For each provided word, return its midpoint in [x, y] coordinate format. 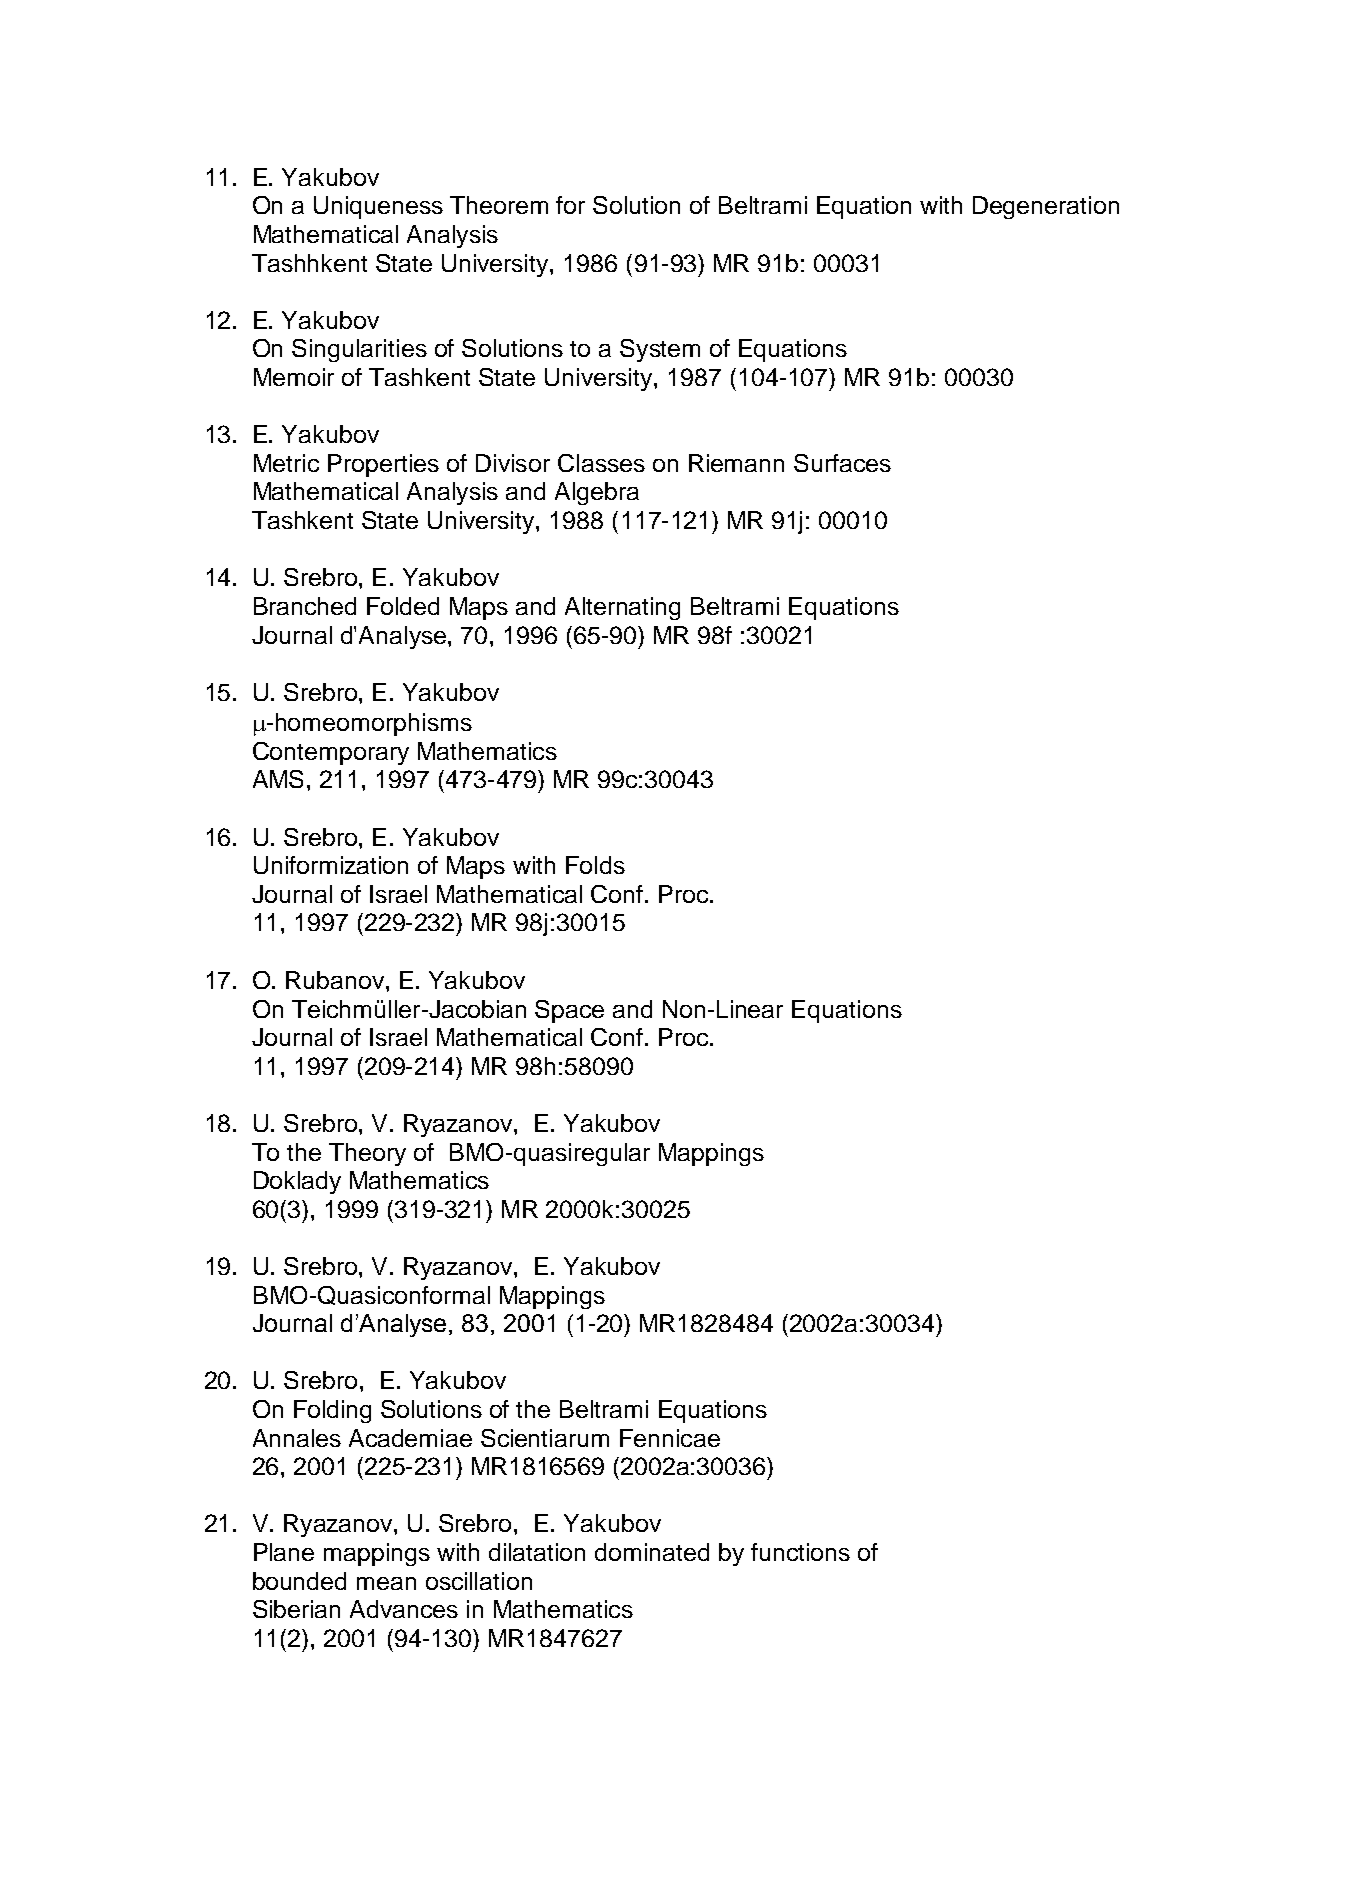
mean [386, 1583]
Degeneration [1046, 207]
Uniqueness [378, 207]
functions [800, 1552]
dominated [652, 1552]
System [660, 350]
